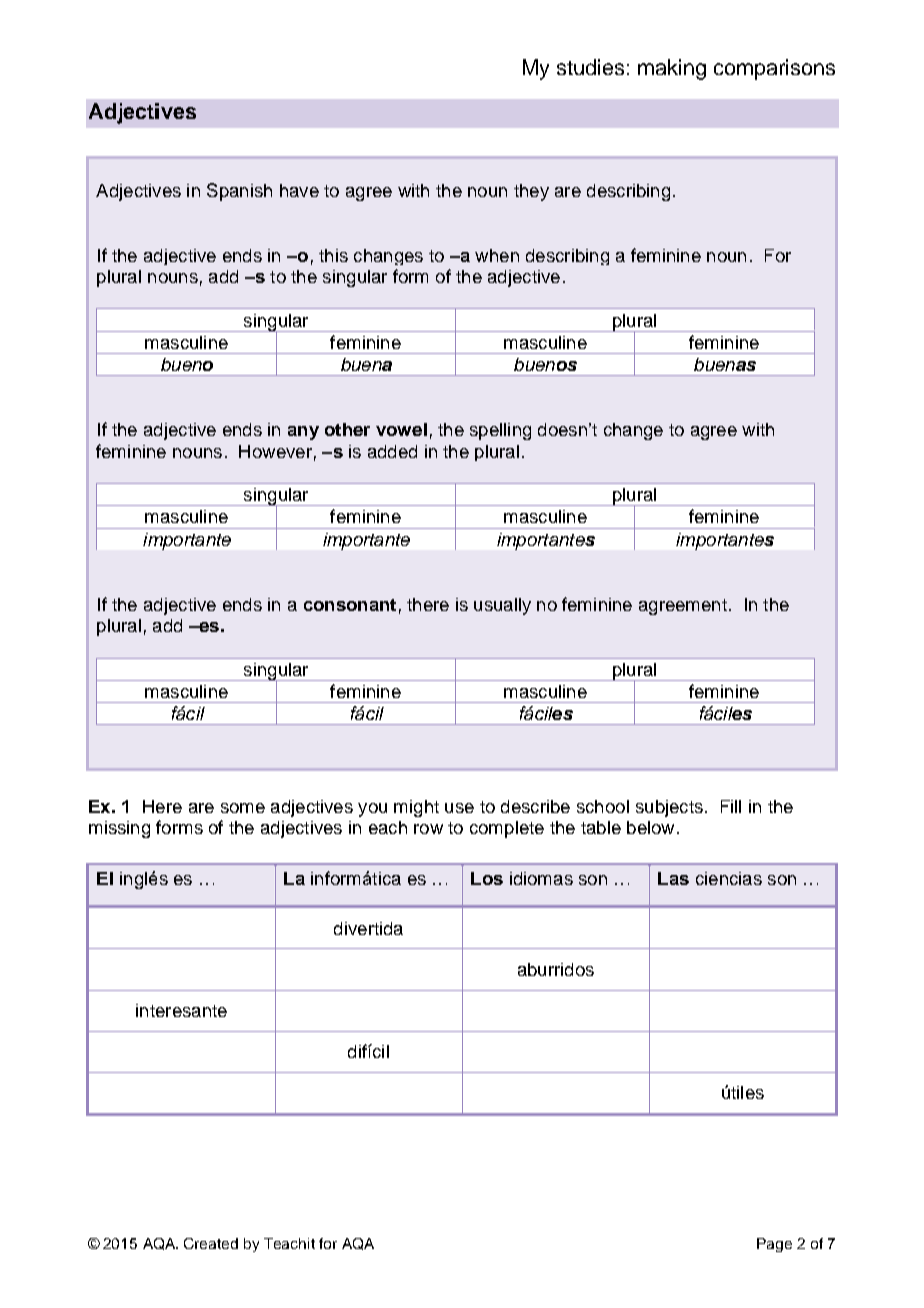 The width and height of the screenshot is (924, 1308). I want to click on some, so click(243, 808).
